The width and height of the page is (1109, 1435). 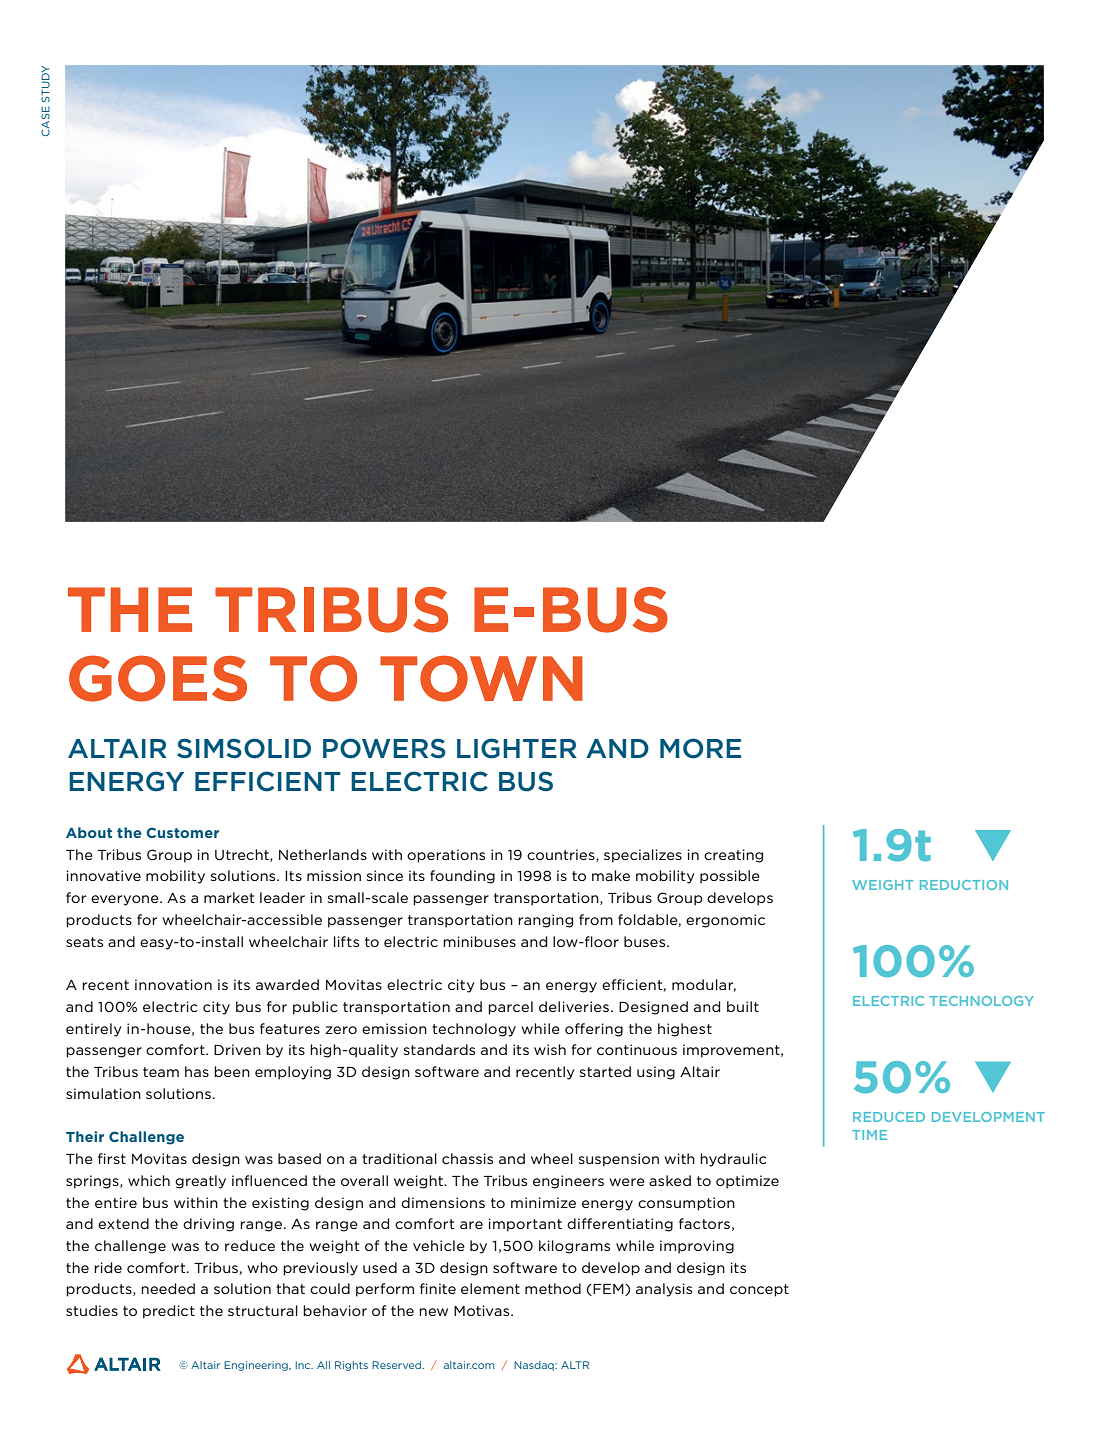 I want to click on Driven, so click(x=237, y=1049).
